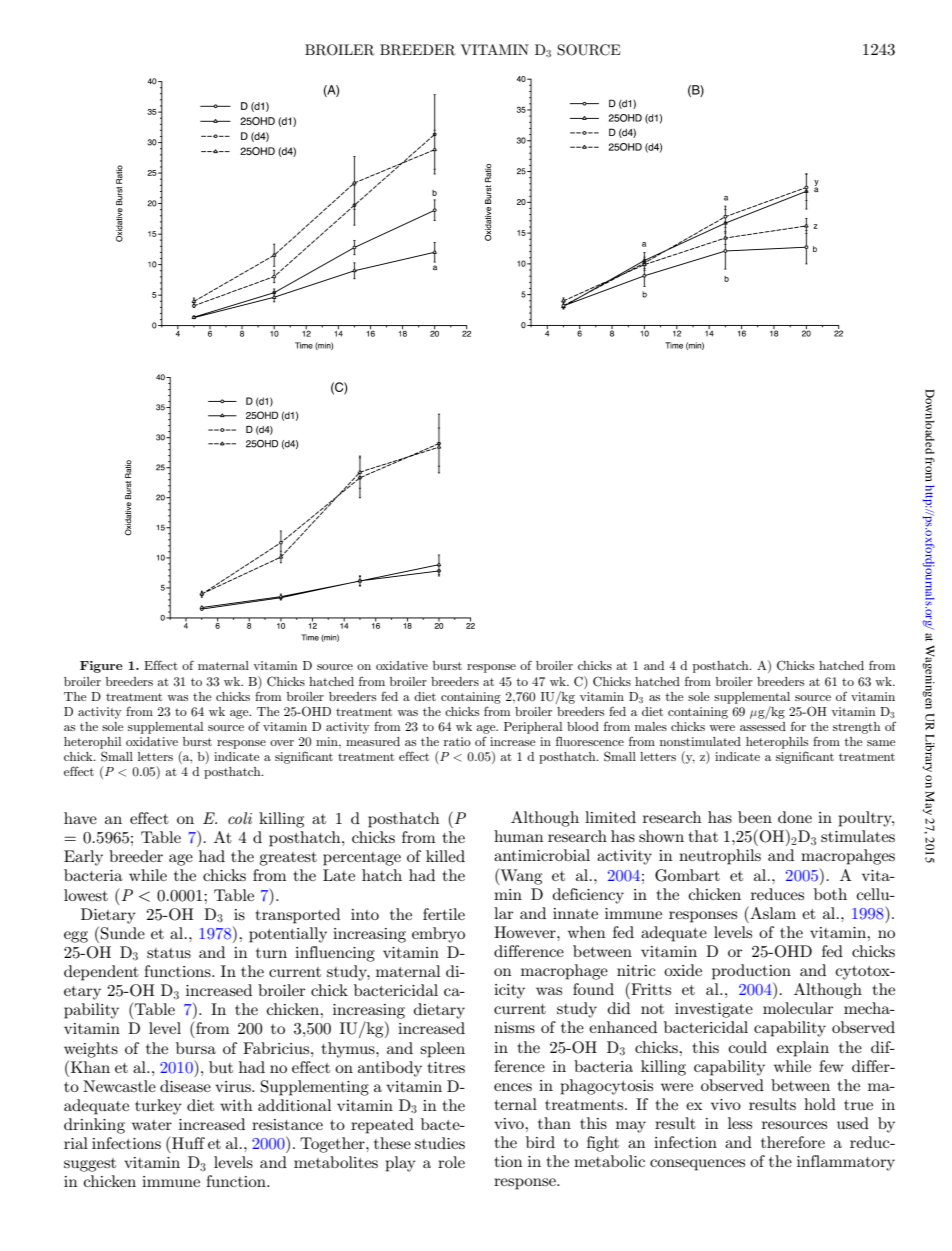 This screenshot has height=1251, width=952. Describe the element at coordinates (196, 1048) in the screenshot. I see `bursa` at that location.
